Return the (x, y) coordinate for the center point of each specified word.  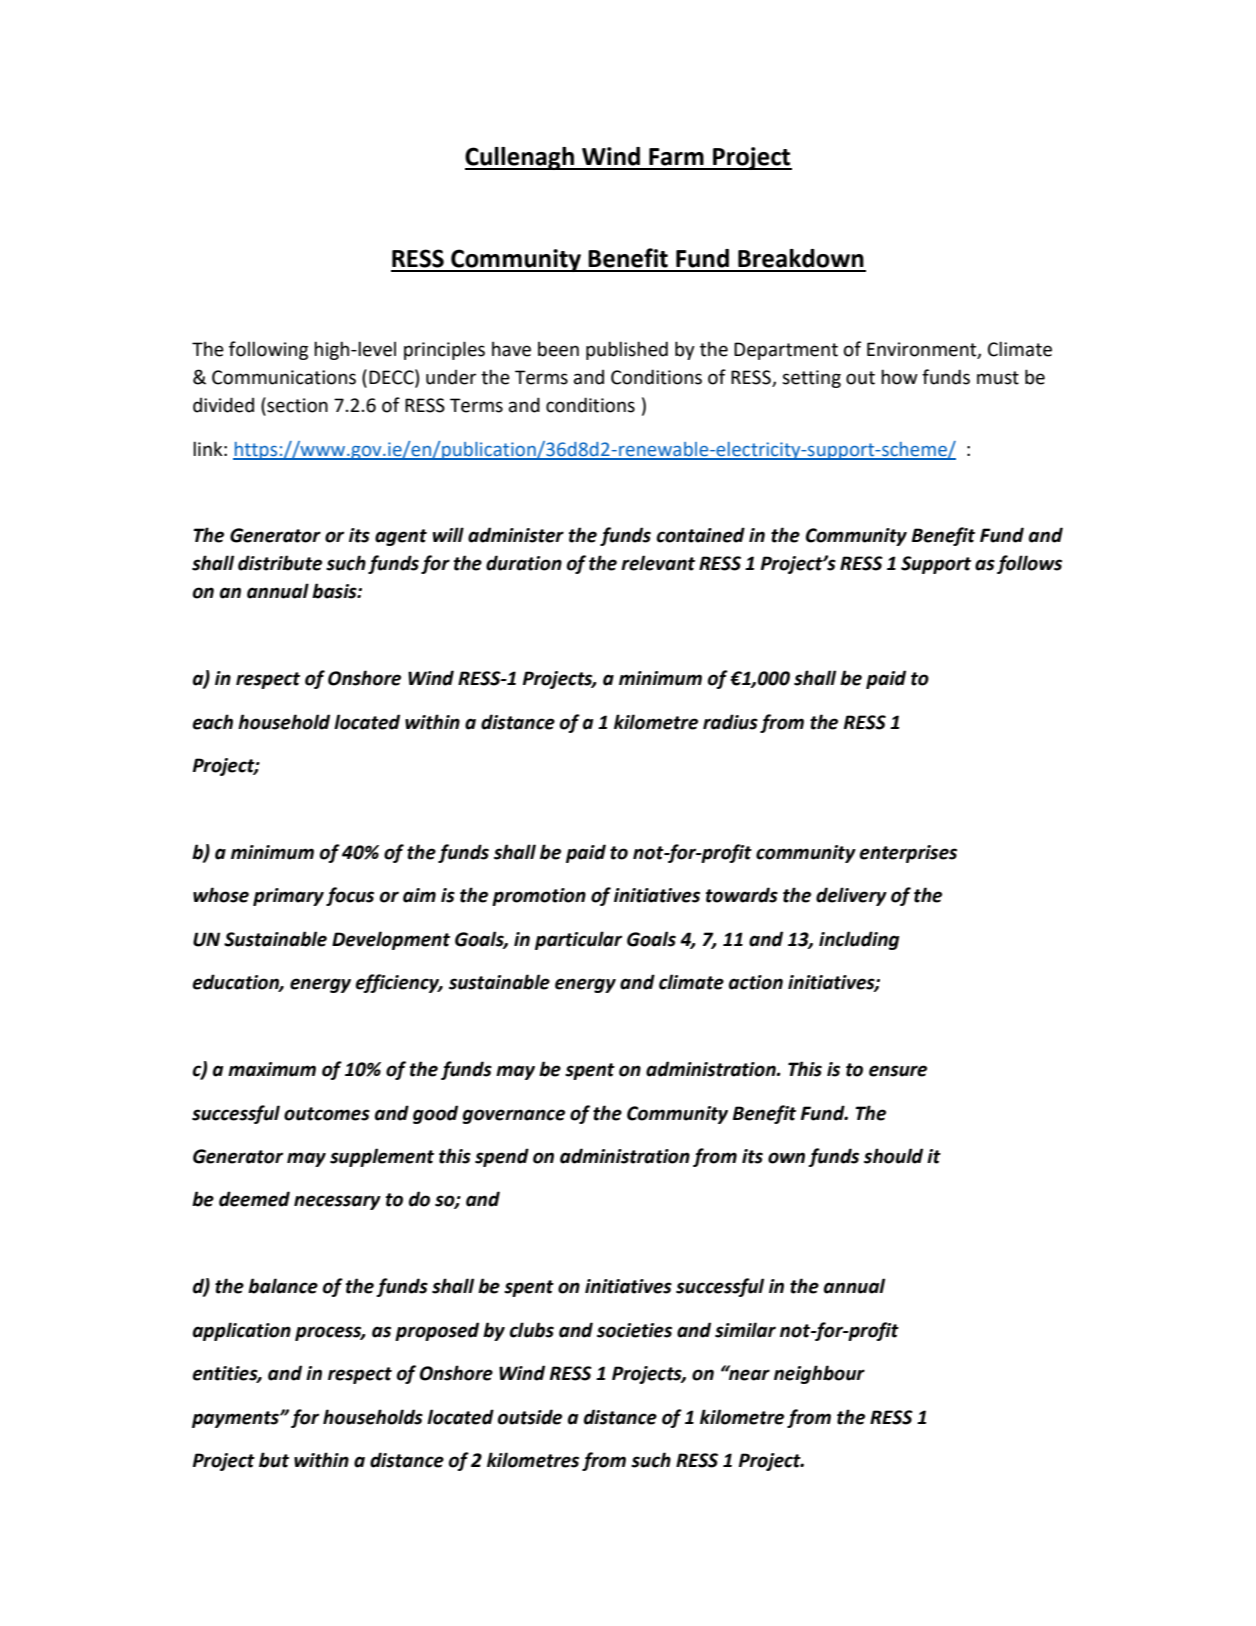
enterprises (908, 854)
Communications (284, 377)
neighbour (819, 1374)
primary (288, 897)
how (899, 377)
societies (634, 1330)
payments (236, 1419)
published (627, 350)
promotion (539, 897)
